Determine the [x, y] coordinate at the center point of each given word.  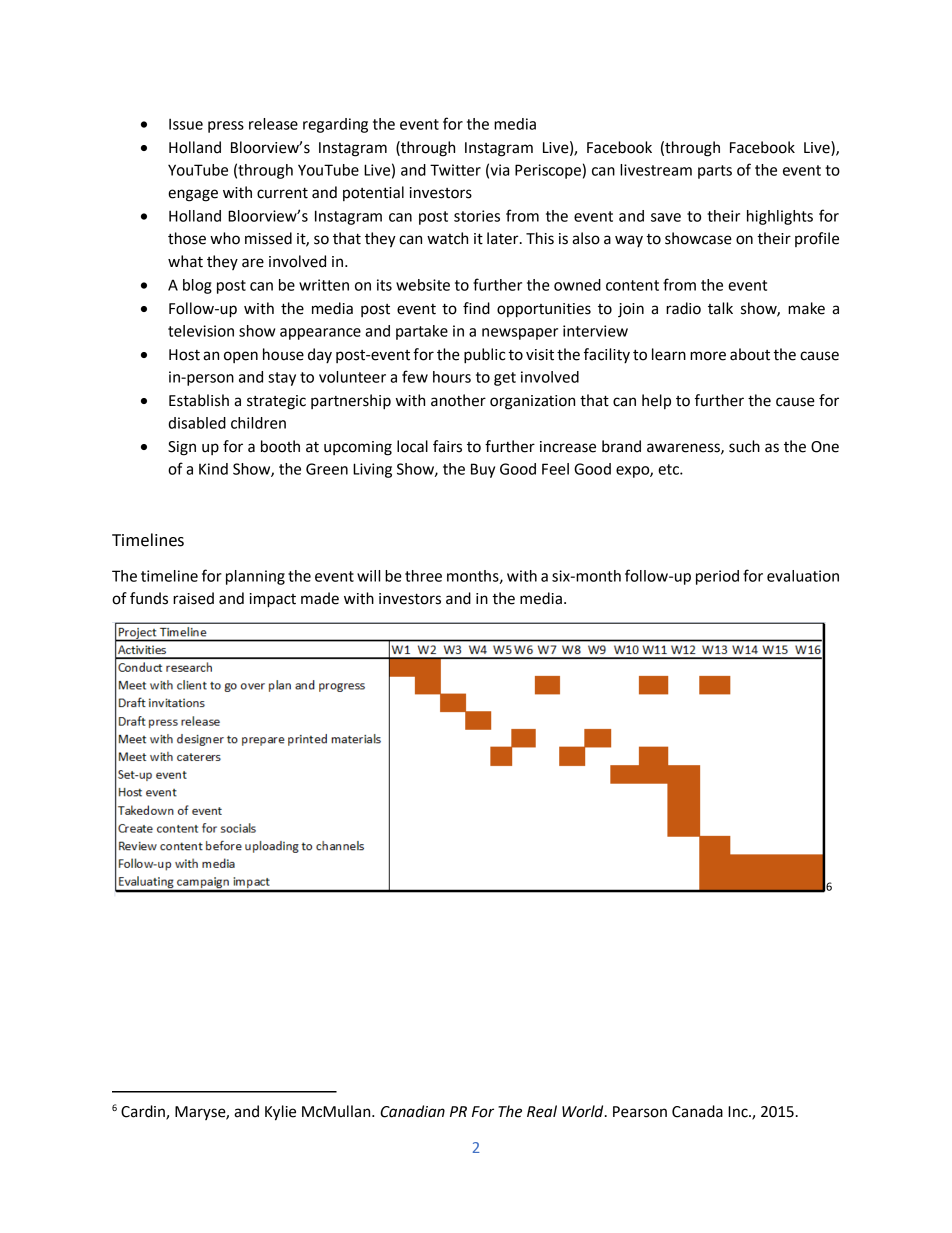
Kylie [280, 1113]
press [226, 127]
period [717, 577]
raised [193, 598]
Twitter [455, 170]
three [423, 576]
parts [715, 172]
